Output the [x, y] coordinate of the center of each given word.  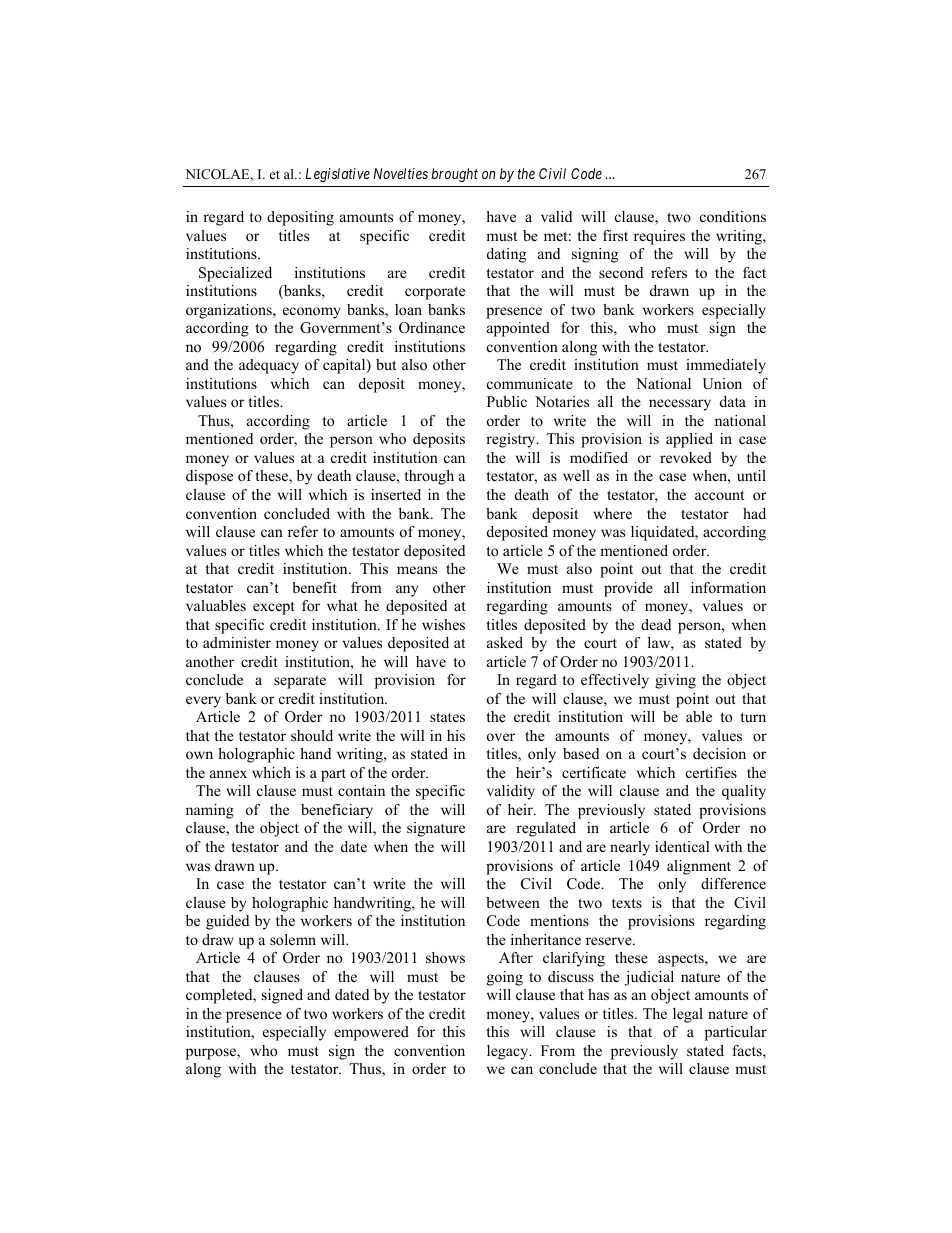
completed [220, 996]
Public [507, 401]
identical [682, 846]
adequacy [269, 366]
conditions [733, 216]
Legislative [338, 175]
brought [454, 175]
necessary [680, 405]
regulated [546, 829]
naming [210, 811]
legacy [509, 1052]
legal [688, 1015]
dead [656, 624]
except [274, 608]
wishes [443, 624]
